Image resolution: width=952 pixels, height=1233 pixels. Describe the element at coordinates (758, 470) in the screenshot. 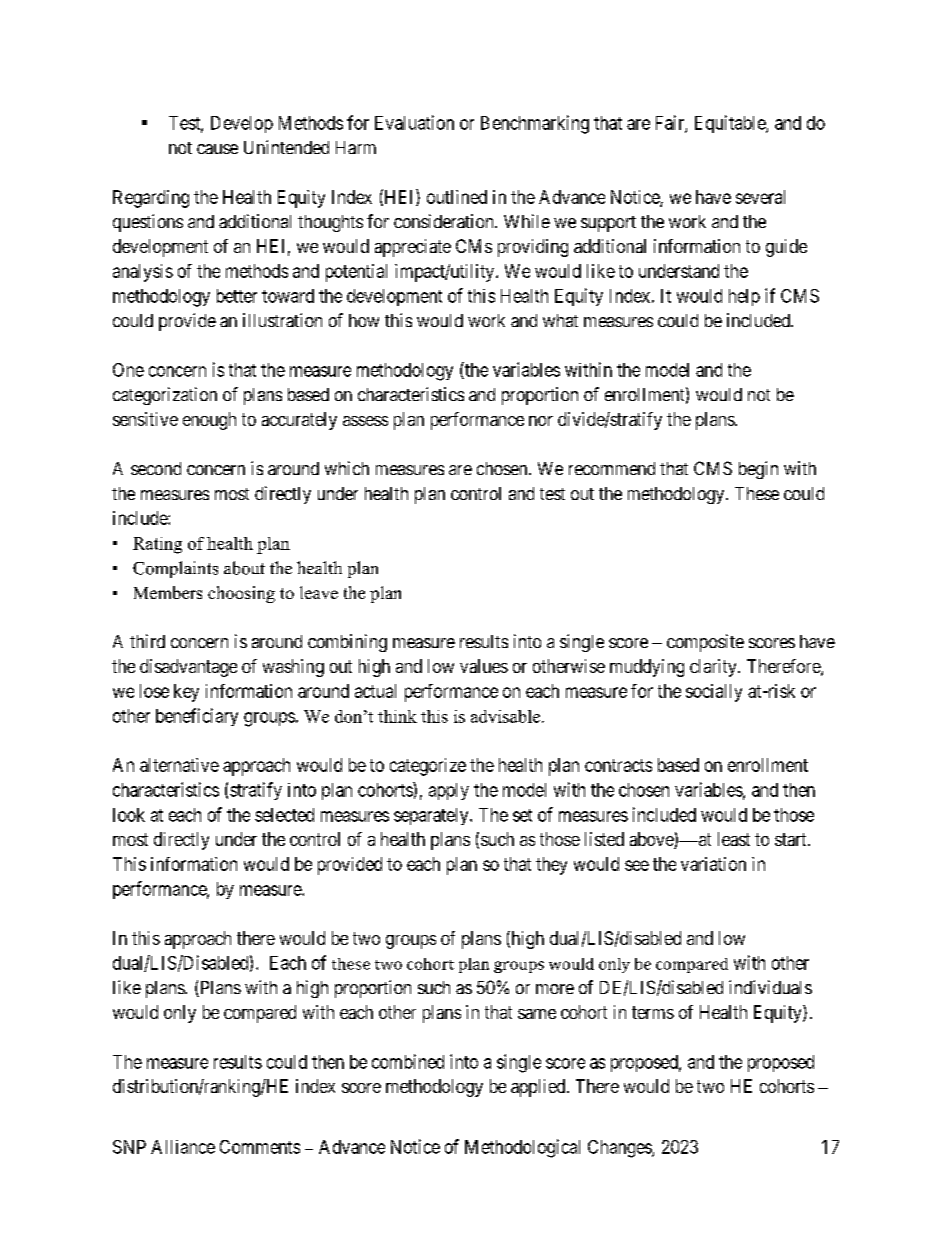

I see `begin` at that location.
